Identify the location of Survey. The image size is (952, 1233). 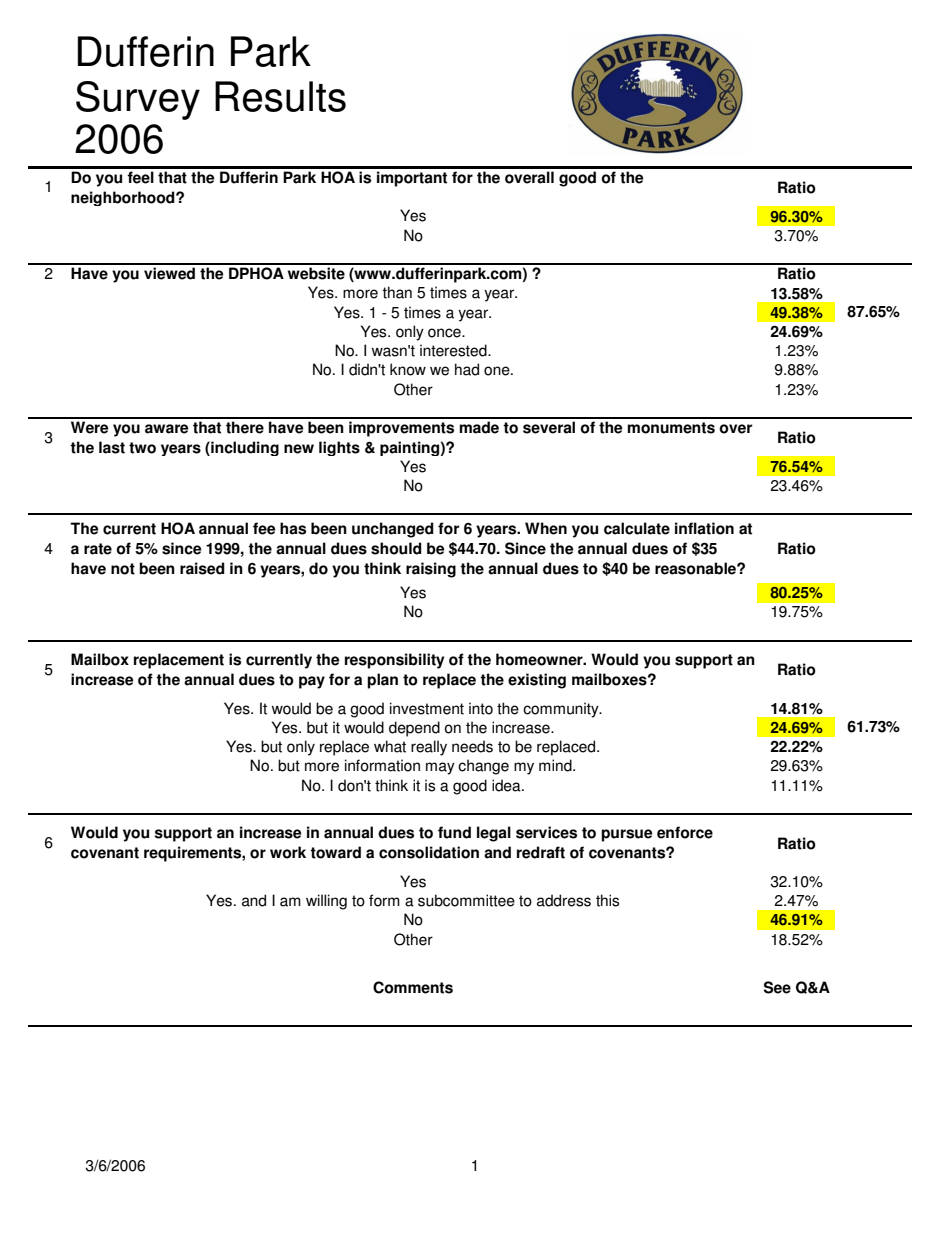
(138, 100).
